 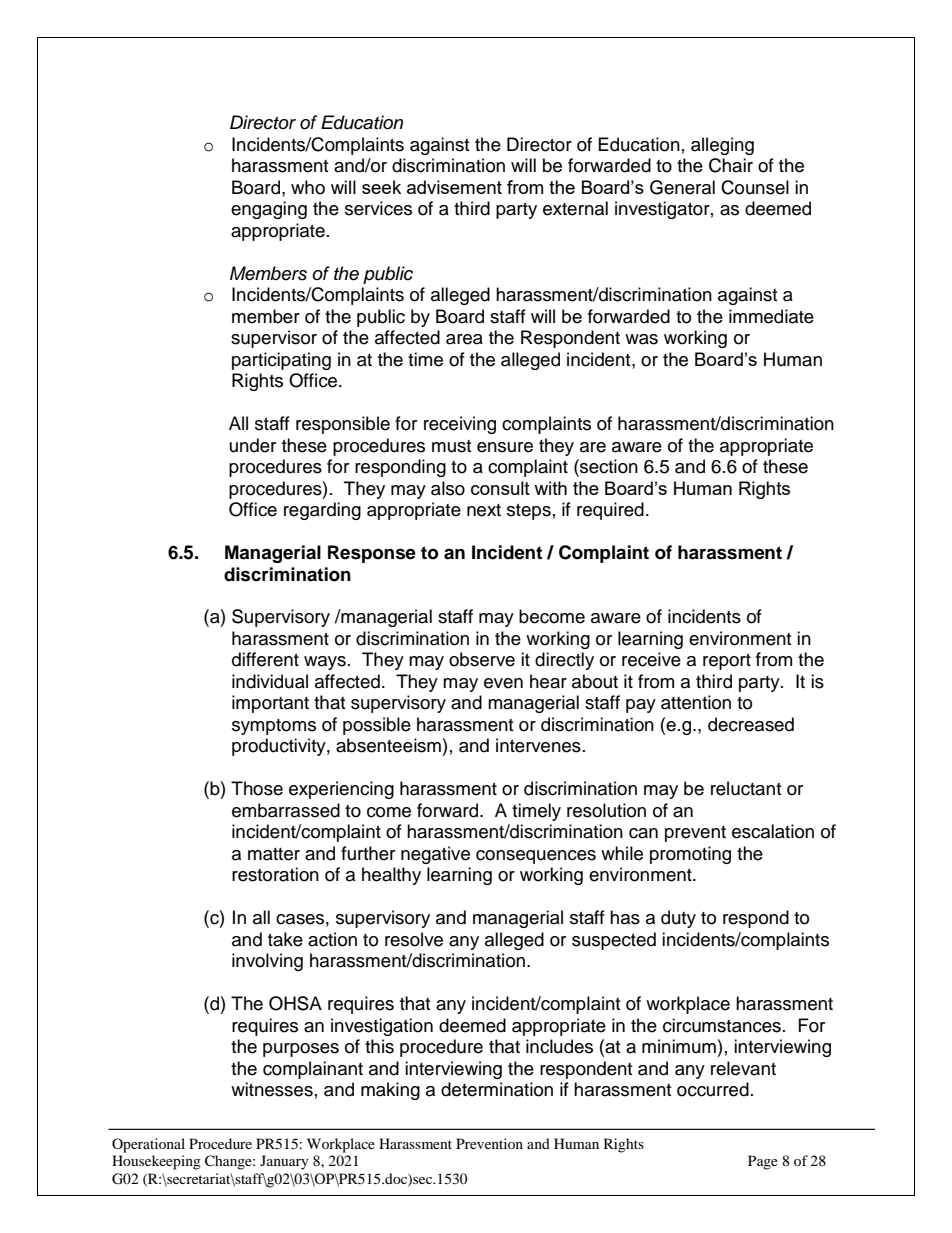 What do you see at coordinates (253, 445) in the image?
I see `under` at bounding box center [253, 445].
